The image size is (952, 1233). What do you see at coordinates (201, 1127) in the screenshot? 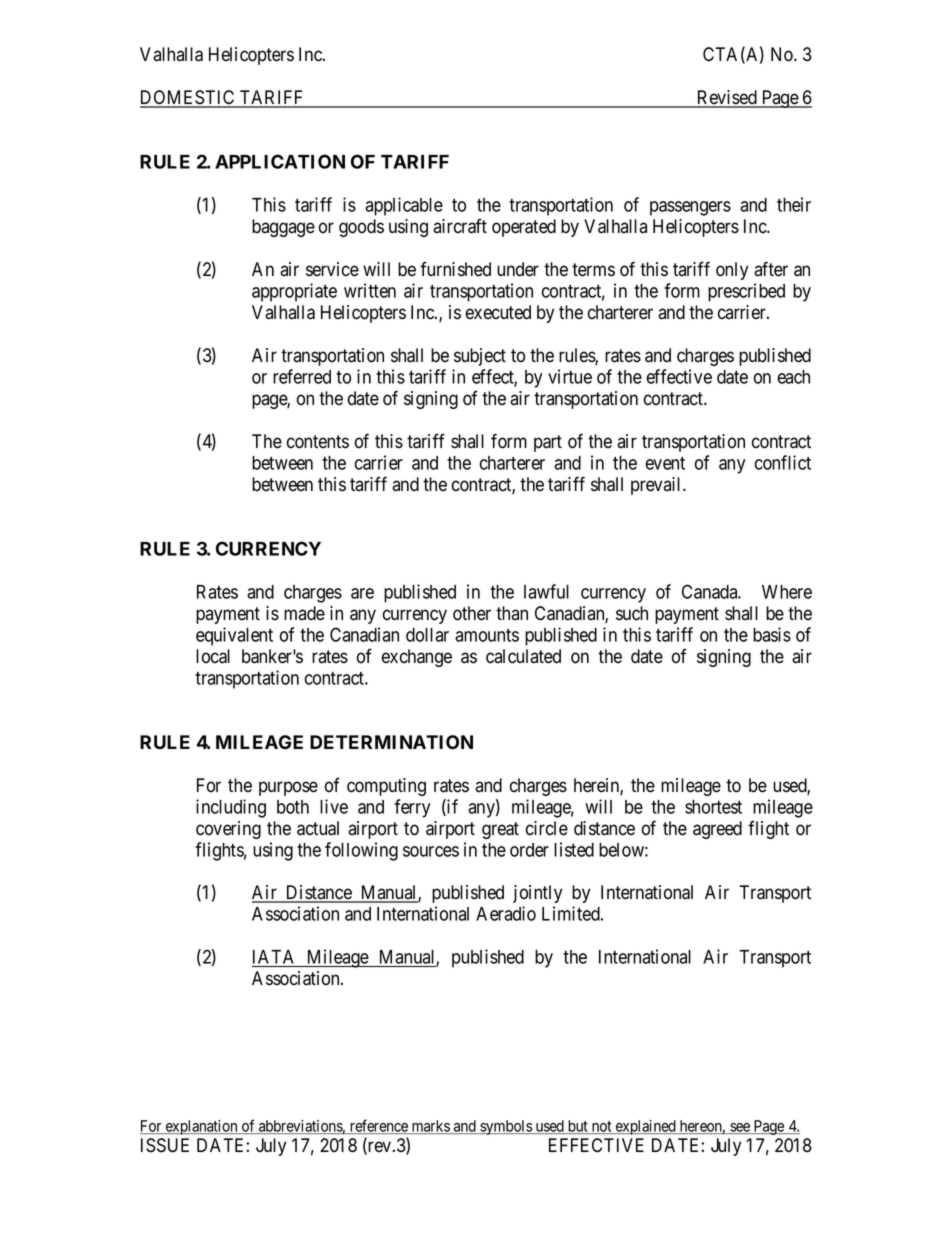
I see `explanation` at bounding box center [201, 1127].
